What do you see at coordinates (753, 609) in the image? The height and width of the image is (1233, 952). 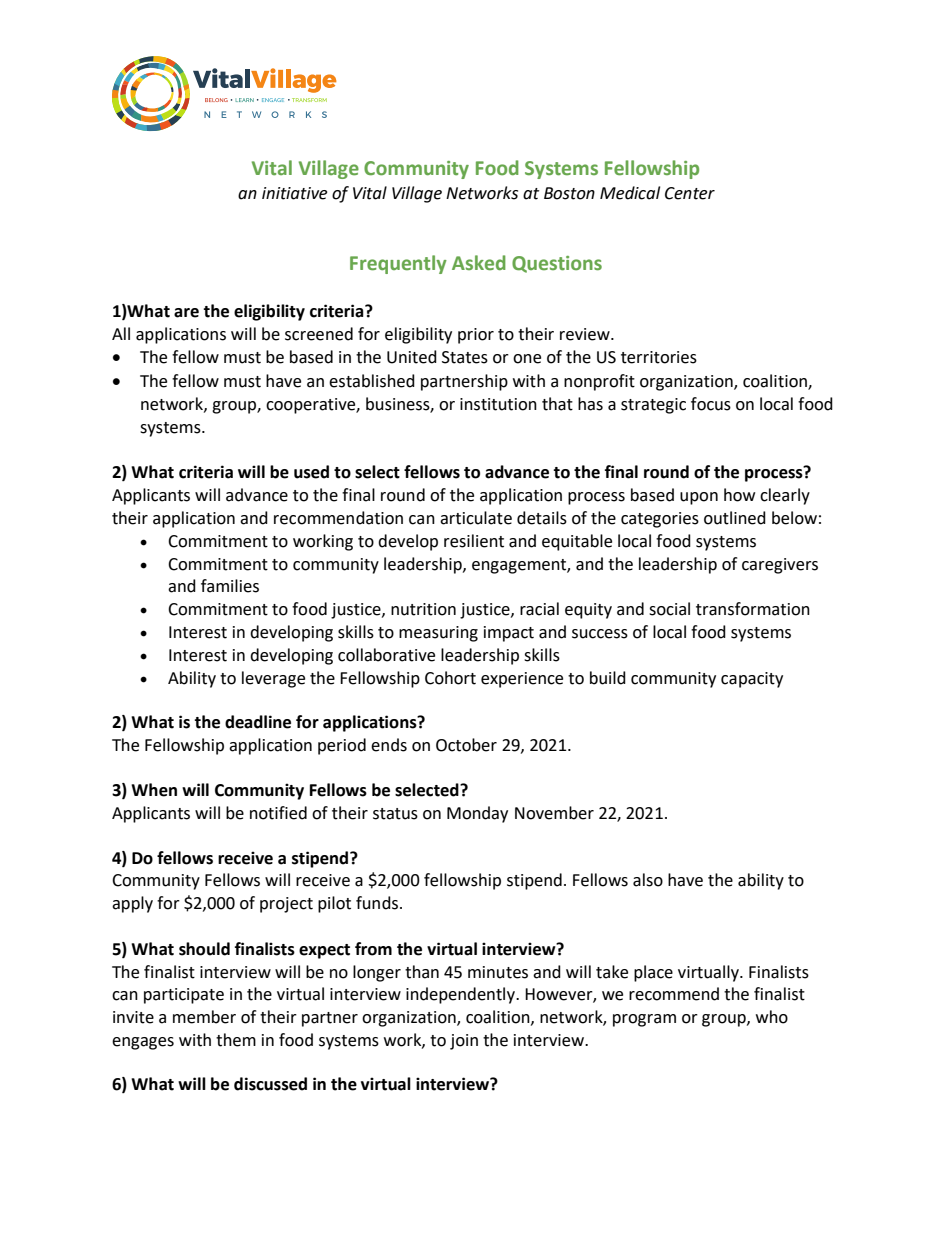 I see `transformation` at bounding box center [753, 609].
